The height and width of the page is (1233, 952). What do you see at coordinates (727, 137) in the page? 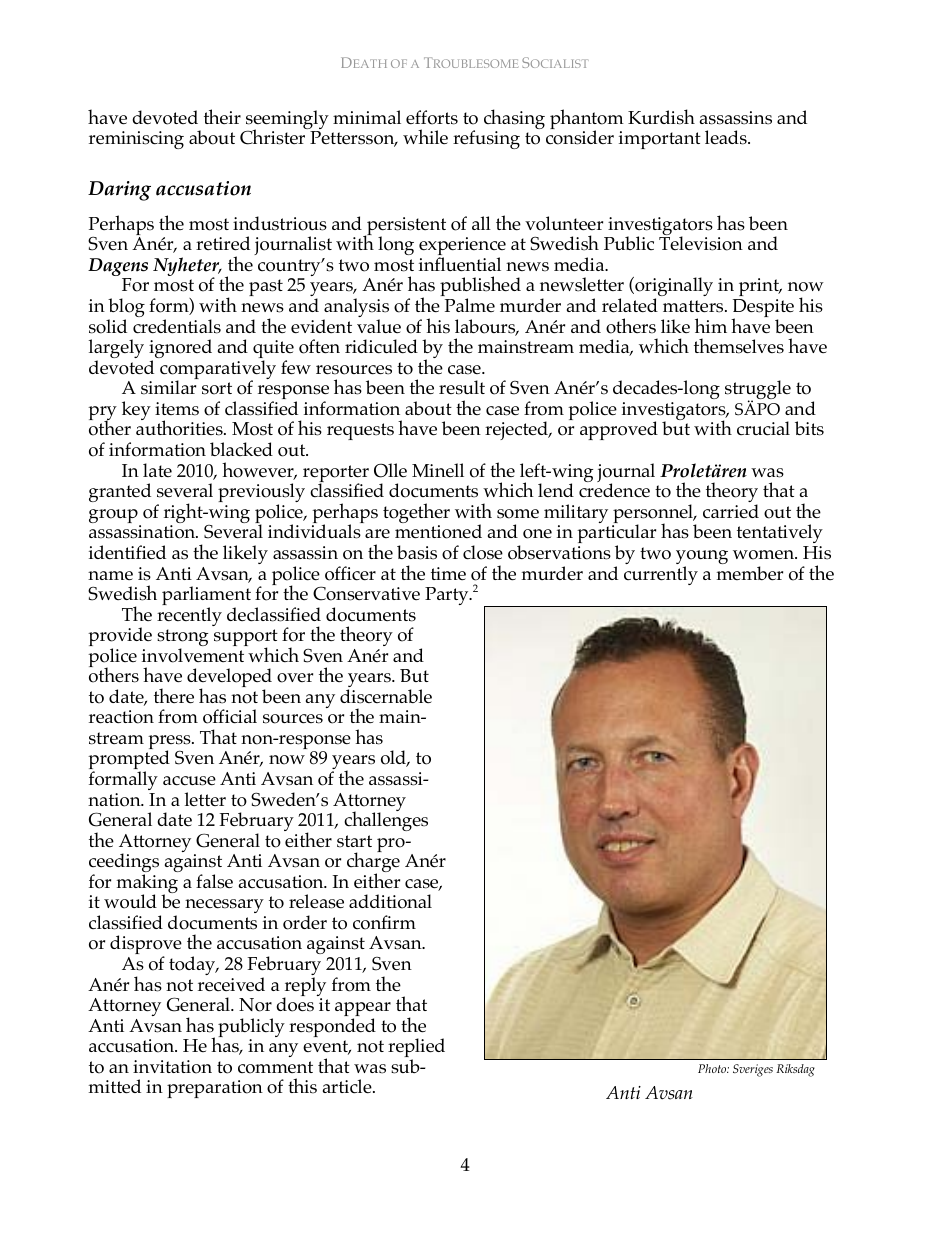
I see `leads` at bounding box center [727, 137].
